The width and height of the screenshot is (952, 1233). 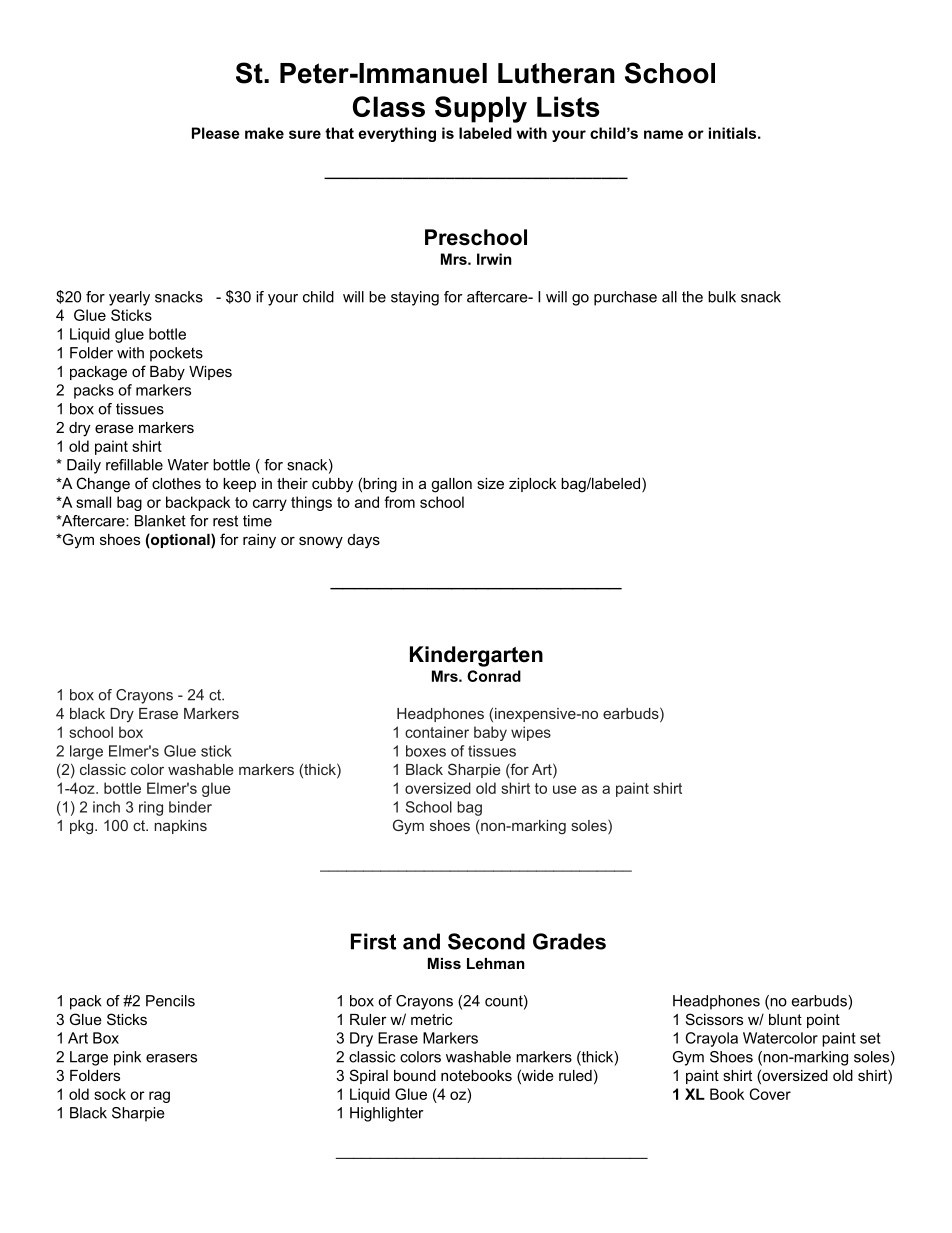 I want to click on Supply, so click(x=481, y=109).
